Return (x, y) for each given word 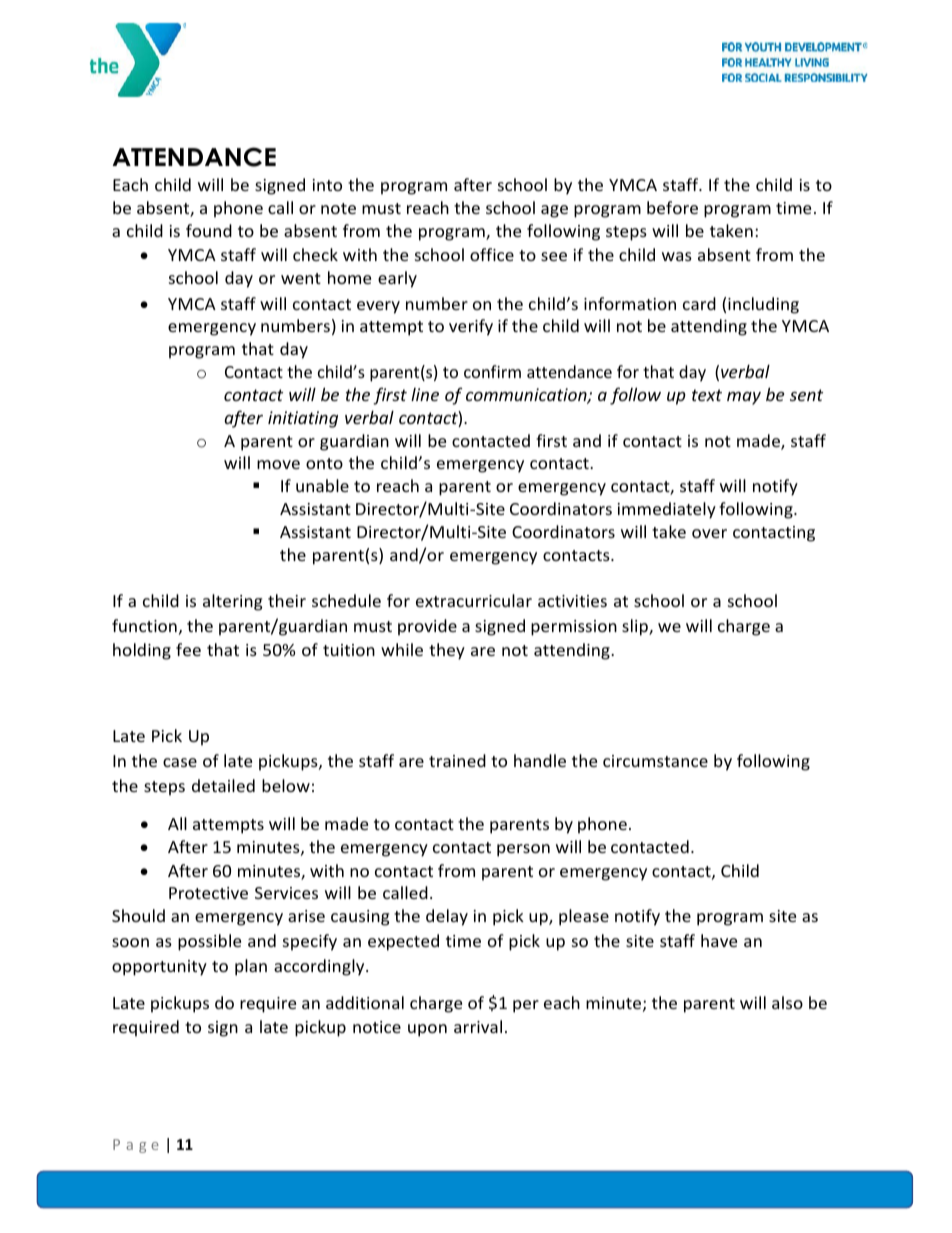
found (209, 230)
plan (251, 967)
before (672, 207)
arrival (478, 1026)
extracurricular (474, 600)
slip (636, 627)
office (492, 254)
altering (232, 602)
